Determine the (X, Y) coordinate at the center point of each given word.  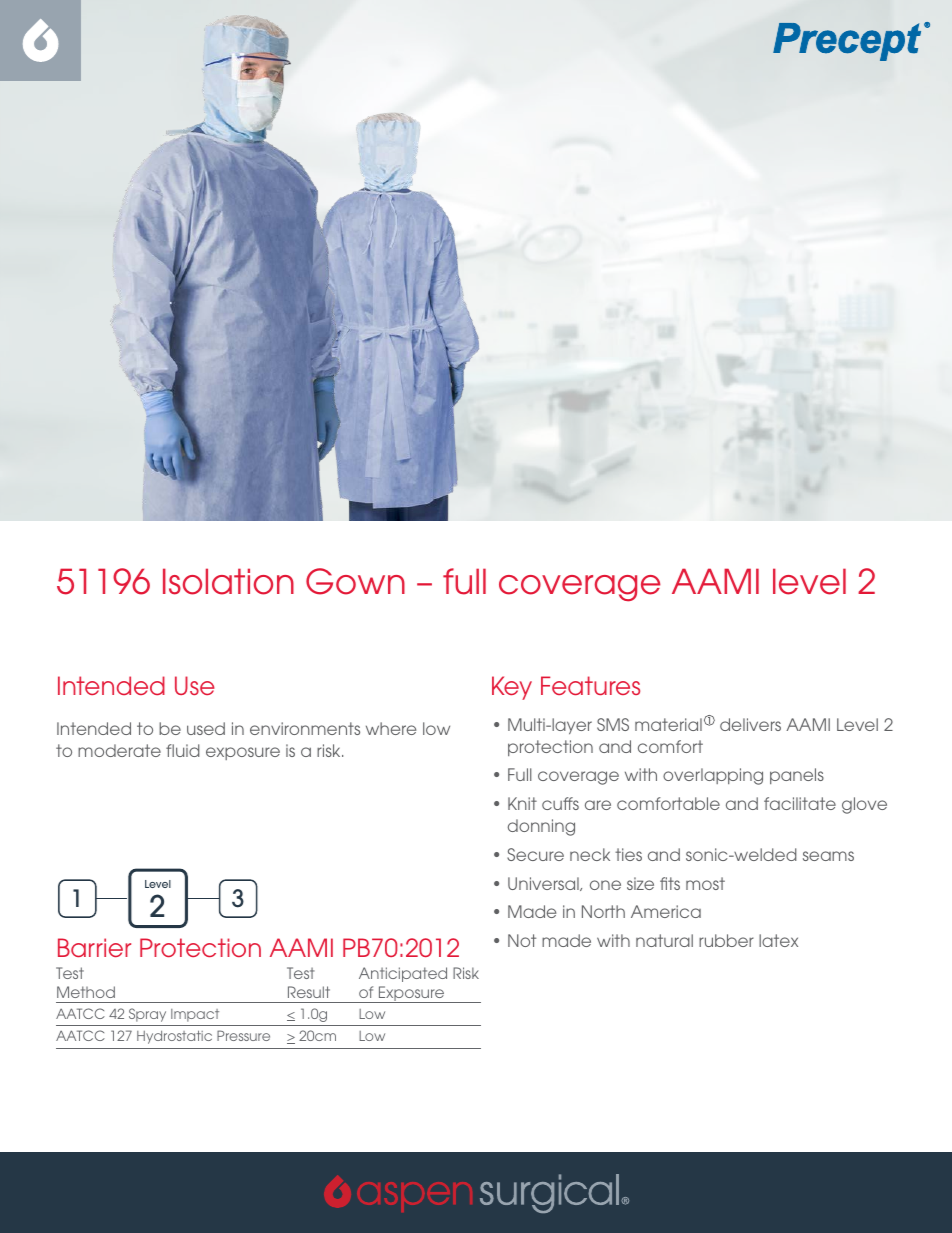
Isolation (228, 581)
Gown (355, 581)
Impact (195, 1015)
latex (778, 940)
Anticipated (403, 974)
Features (590, 685)
